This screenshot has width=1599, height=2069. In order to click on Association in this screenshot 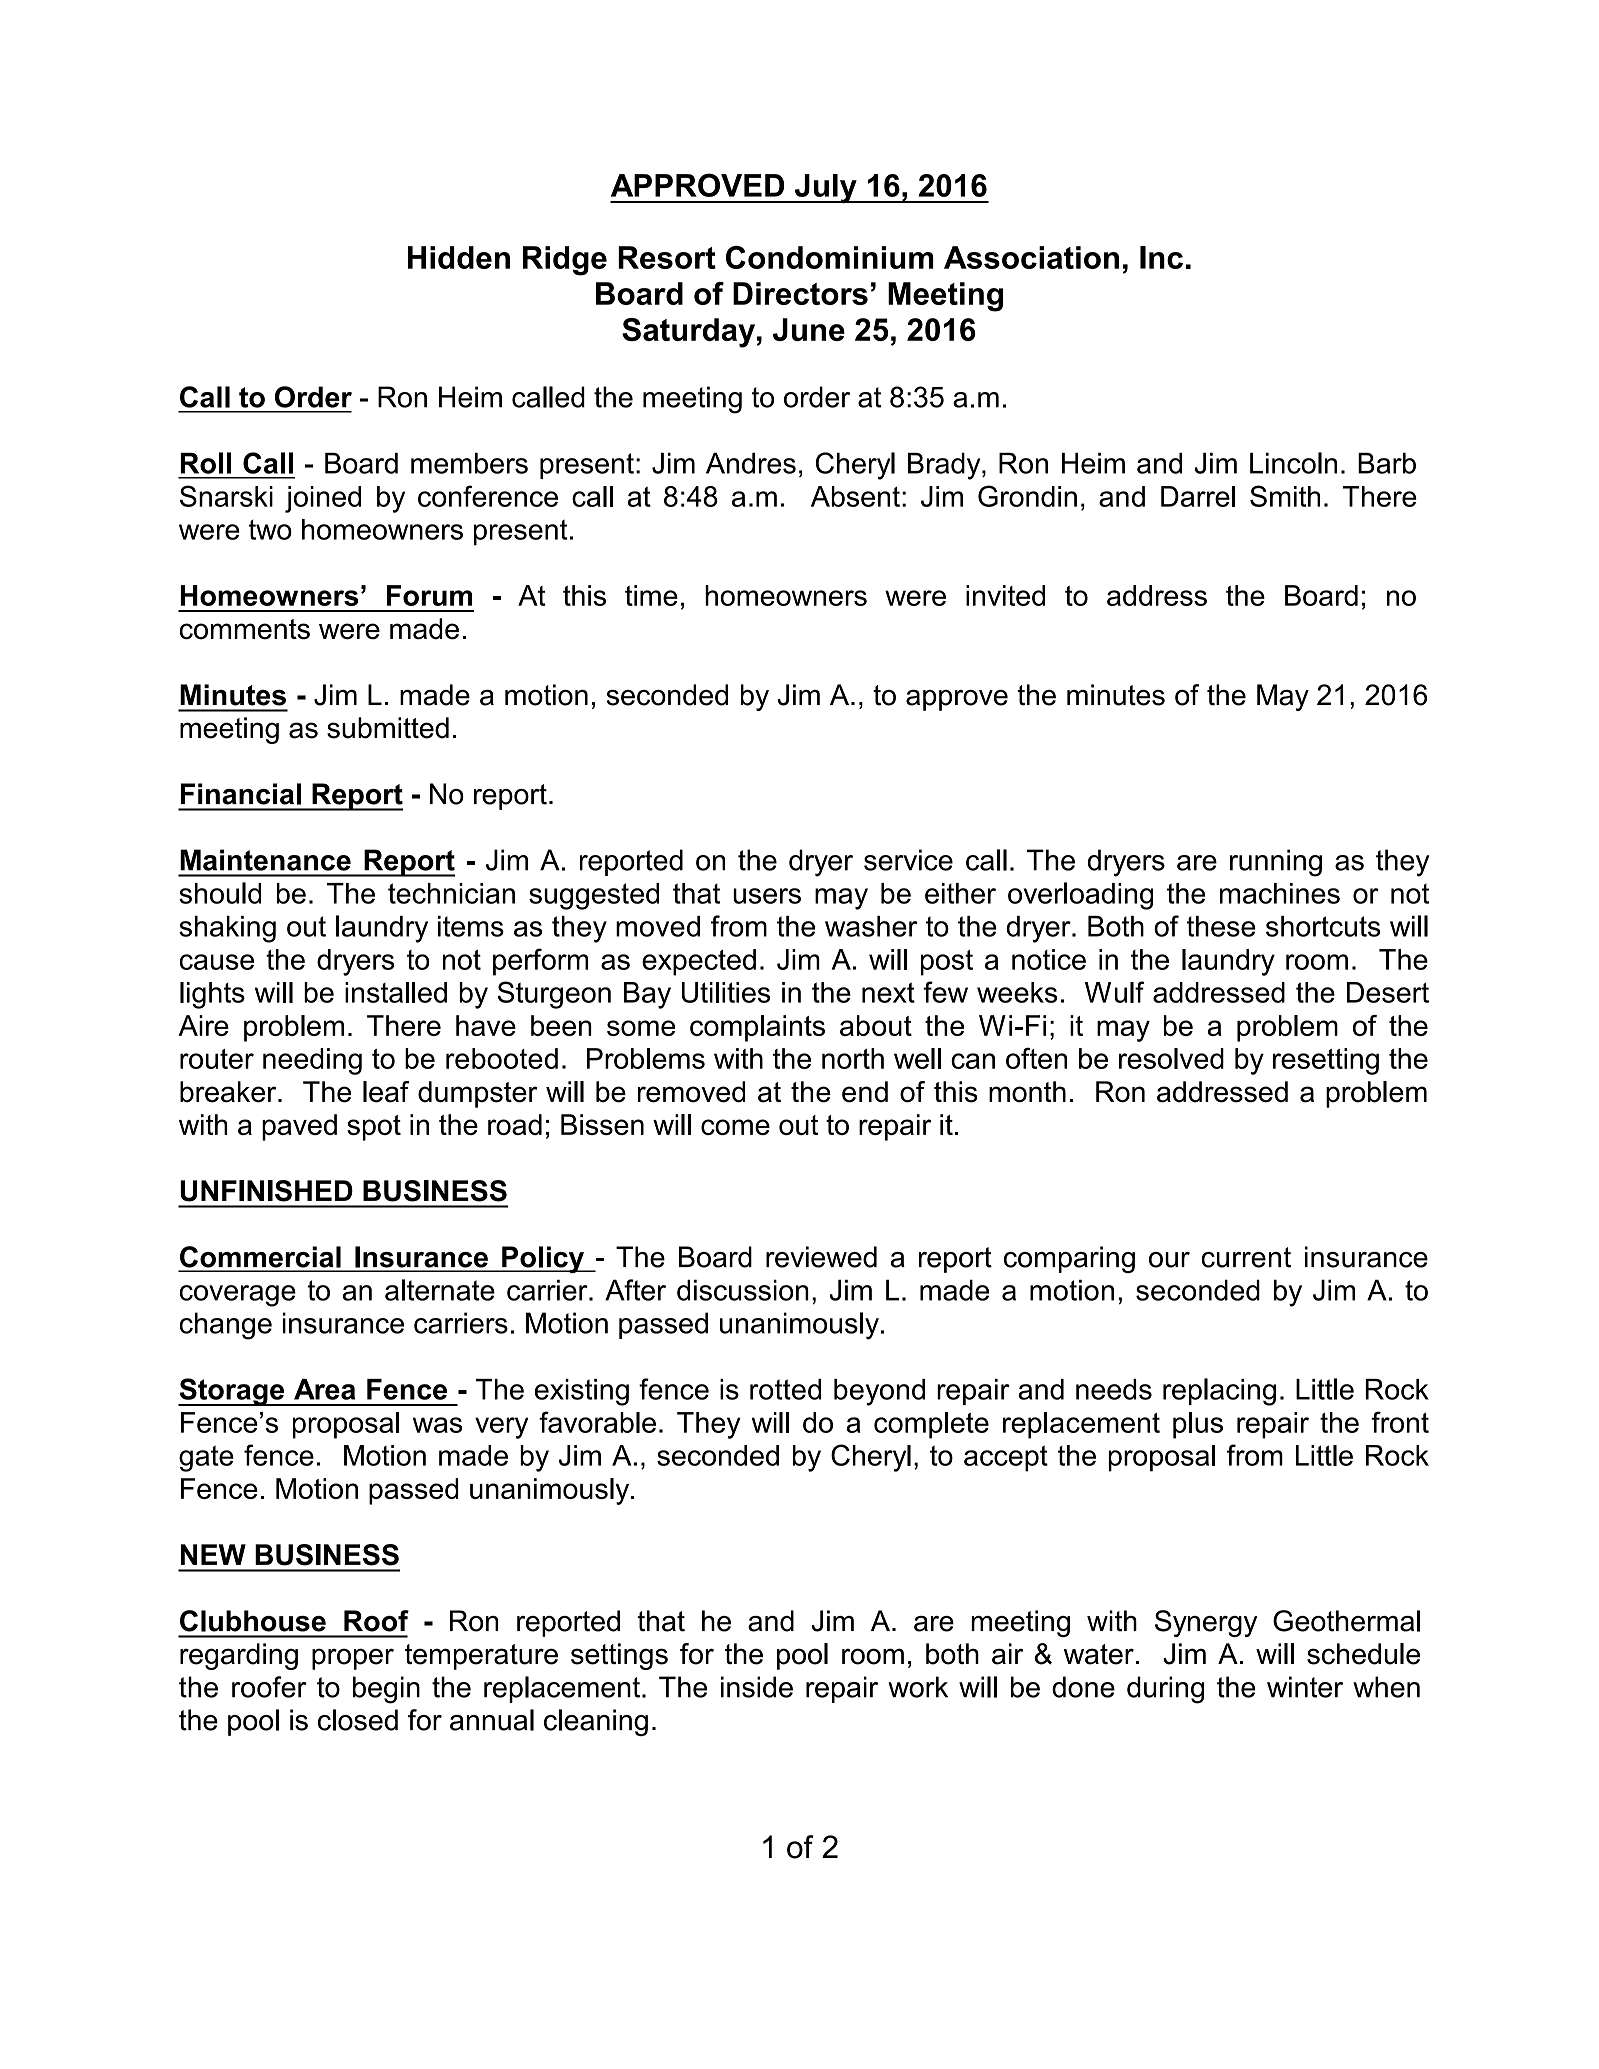, I will do `click(1031, 257)`.
